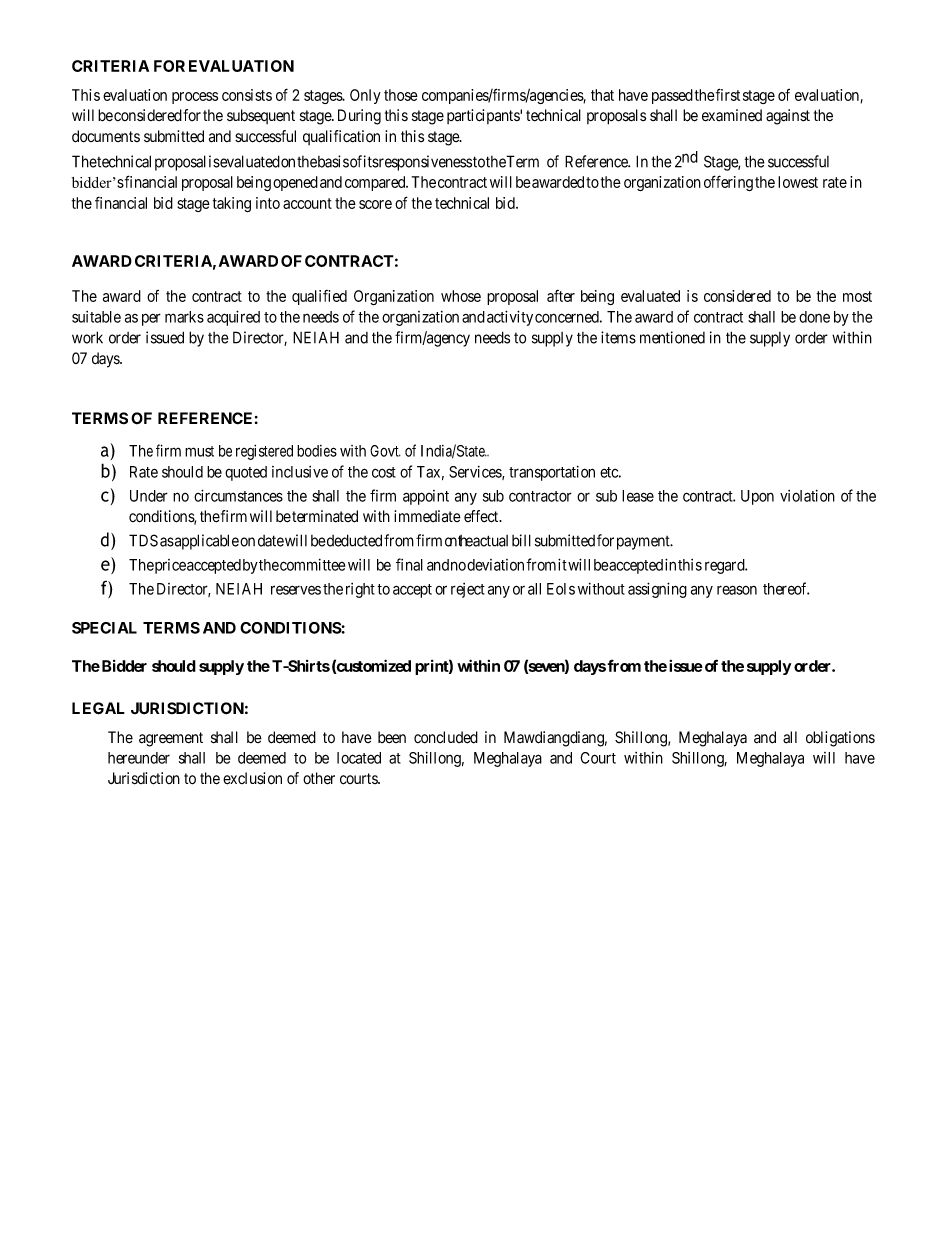  I want to click on those, so click(401, 95).
